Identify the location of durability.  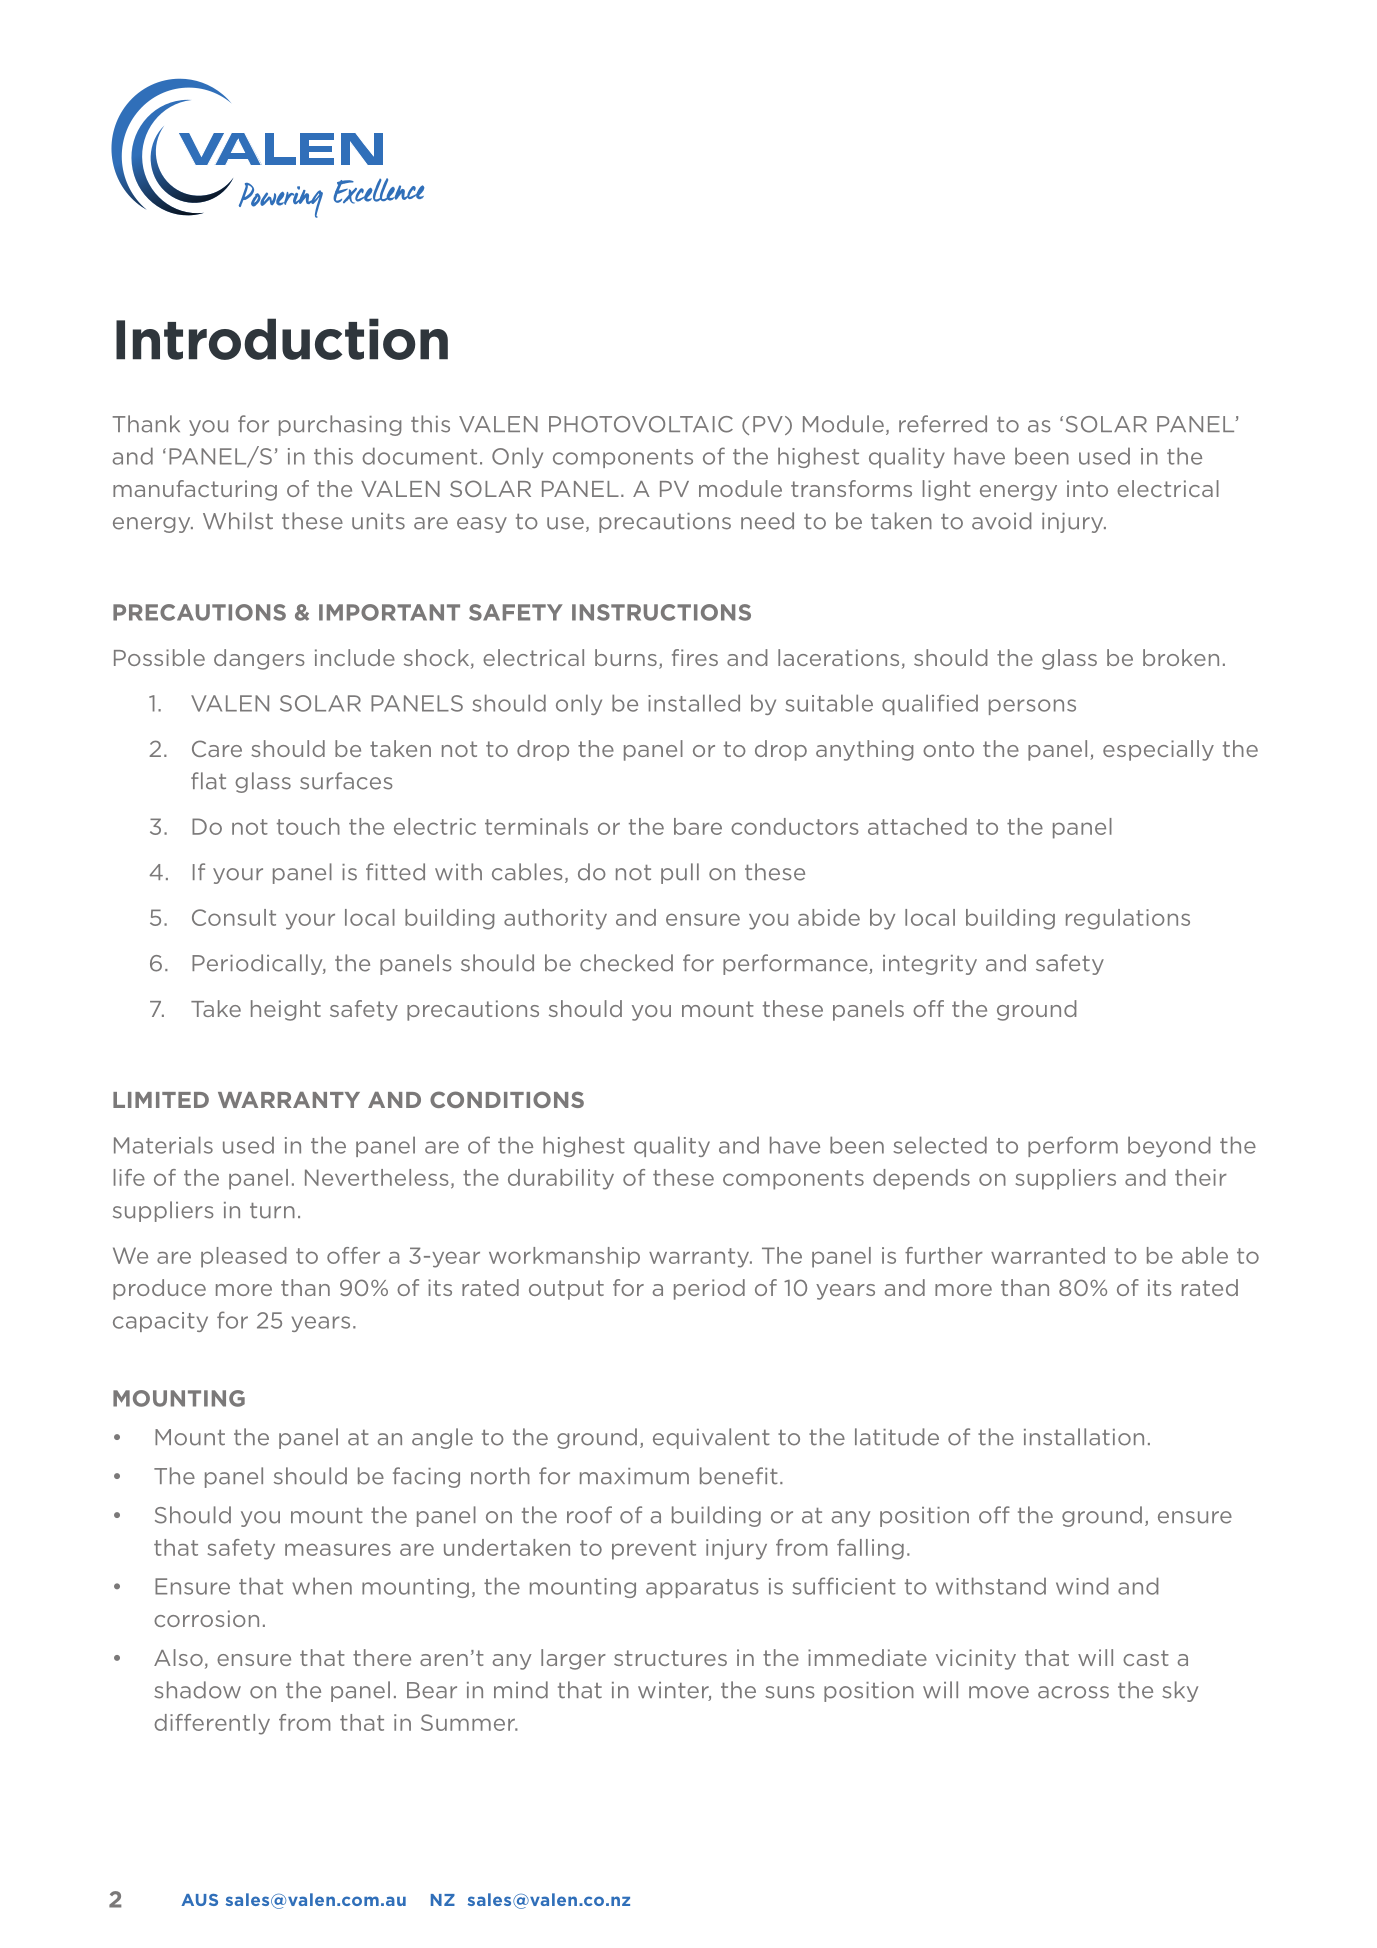
(561, 1179).
